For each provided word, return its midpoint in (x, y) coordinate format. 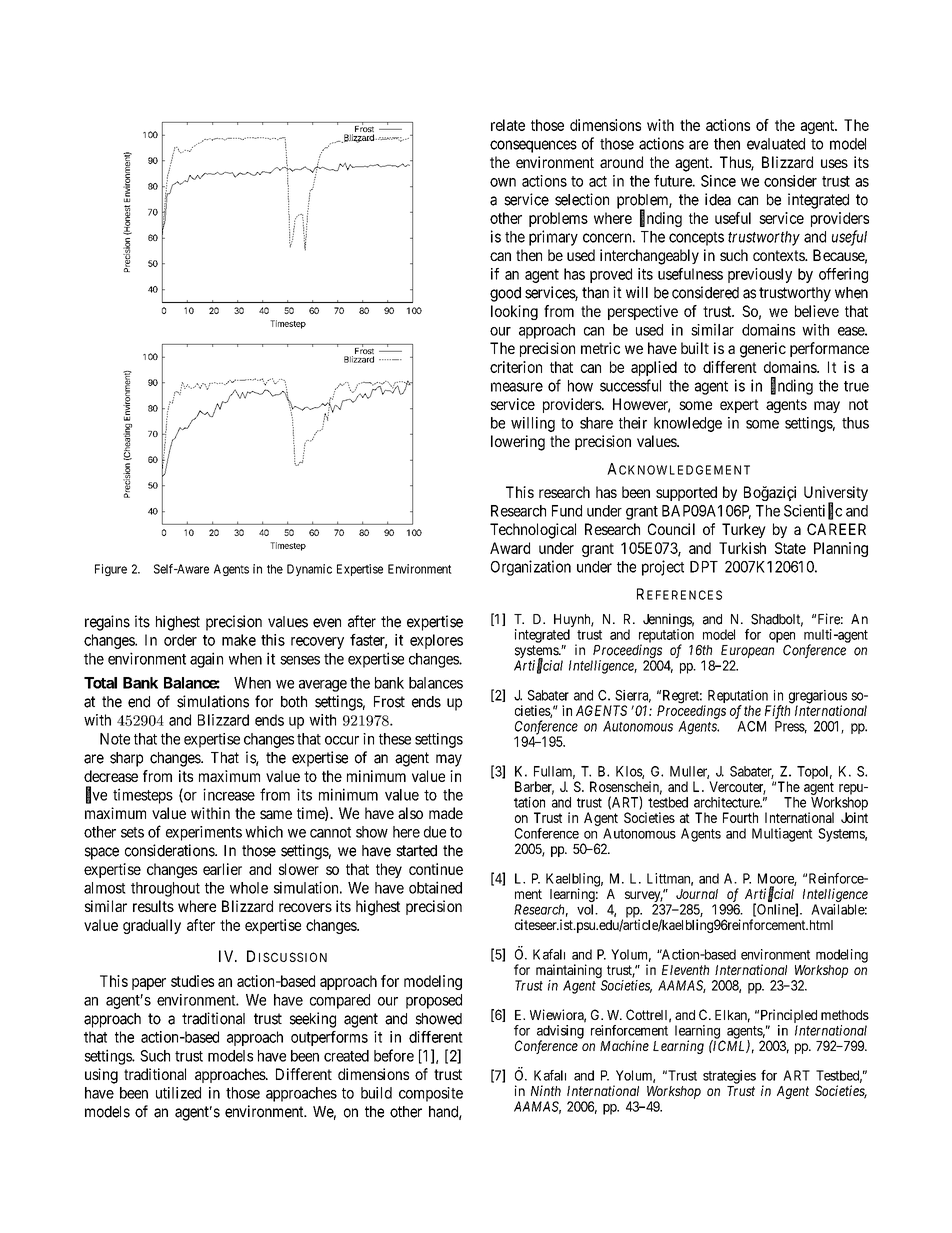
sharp (126, 759)
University (836, 495)
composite (431, 1094)
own (503, 182)
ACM (751, 726)
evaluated (776, 144)
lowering (518, 443)
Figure (111, 570)
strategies (729, 1077)
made (446, 813)
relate (508, 125)
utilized (178, 1093)
